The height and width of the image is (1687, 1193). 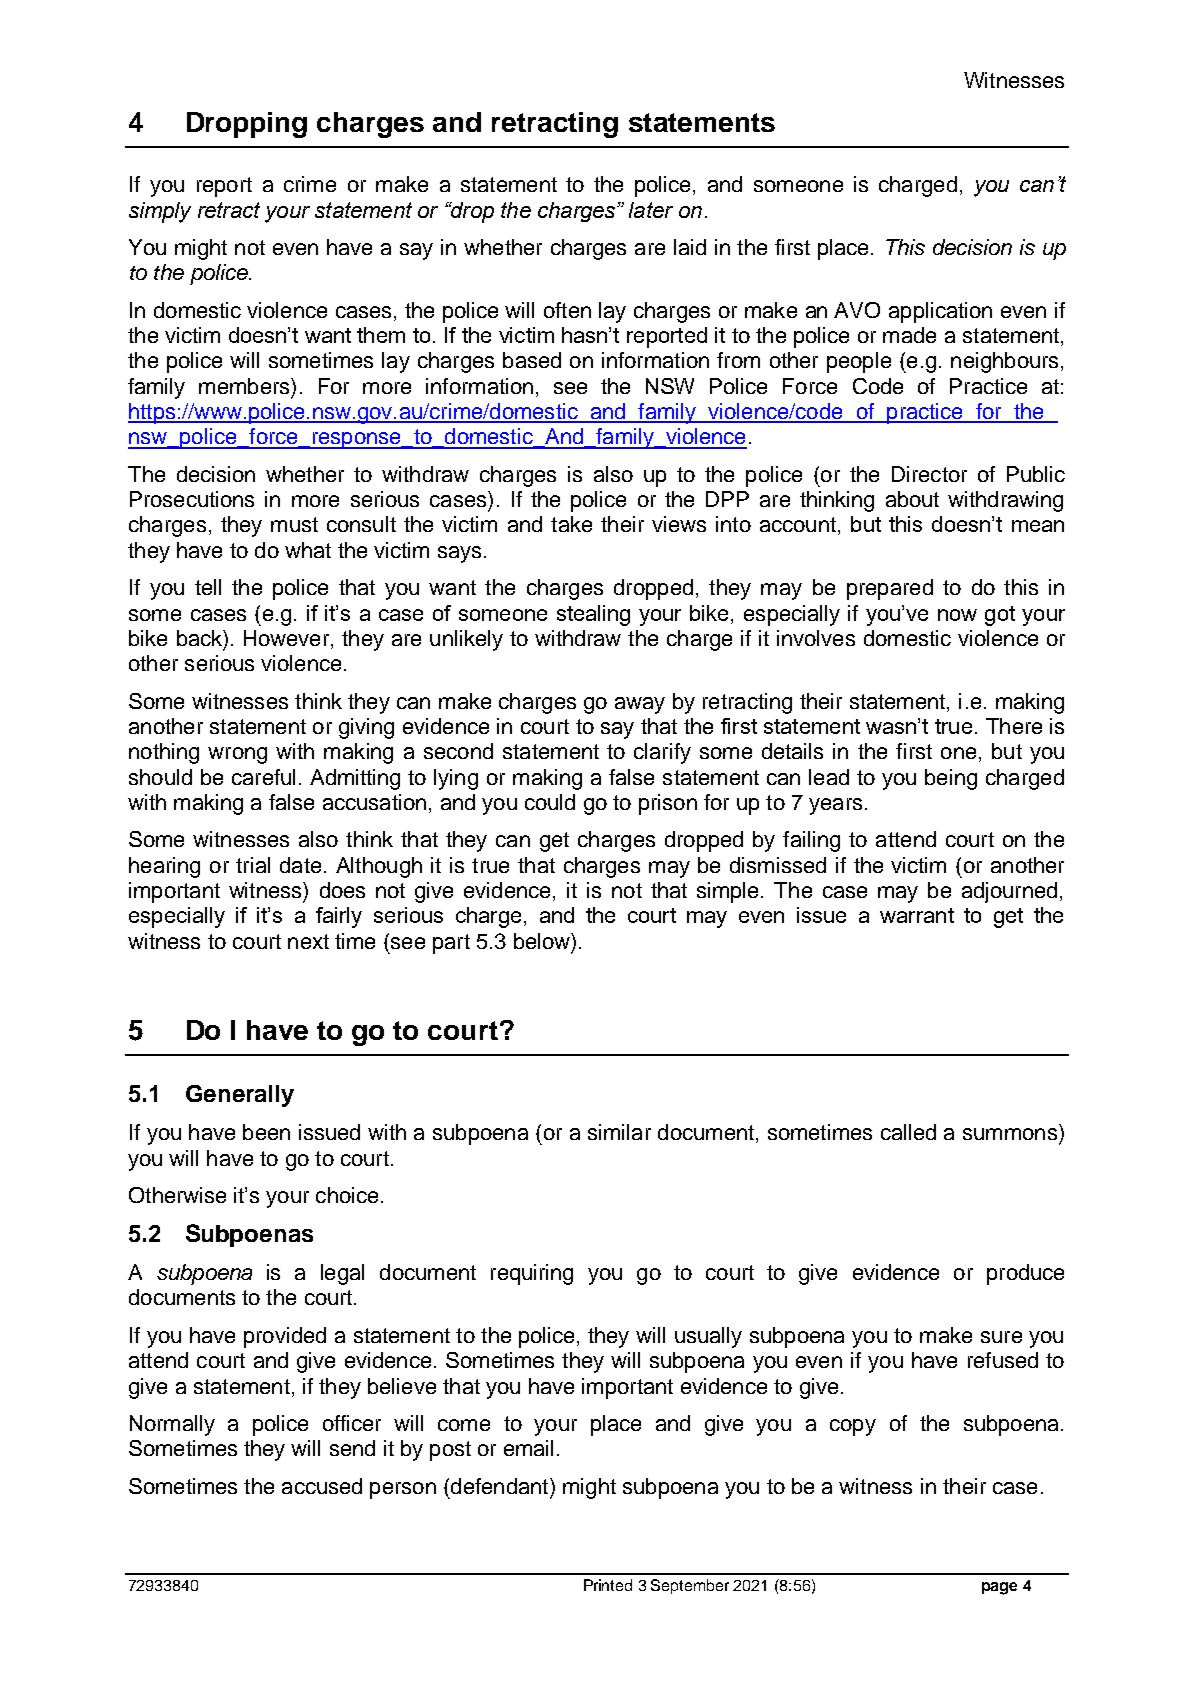 I want to click on prepared, so click(x=890, y=589).
